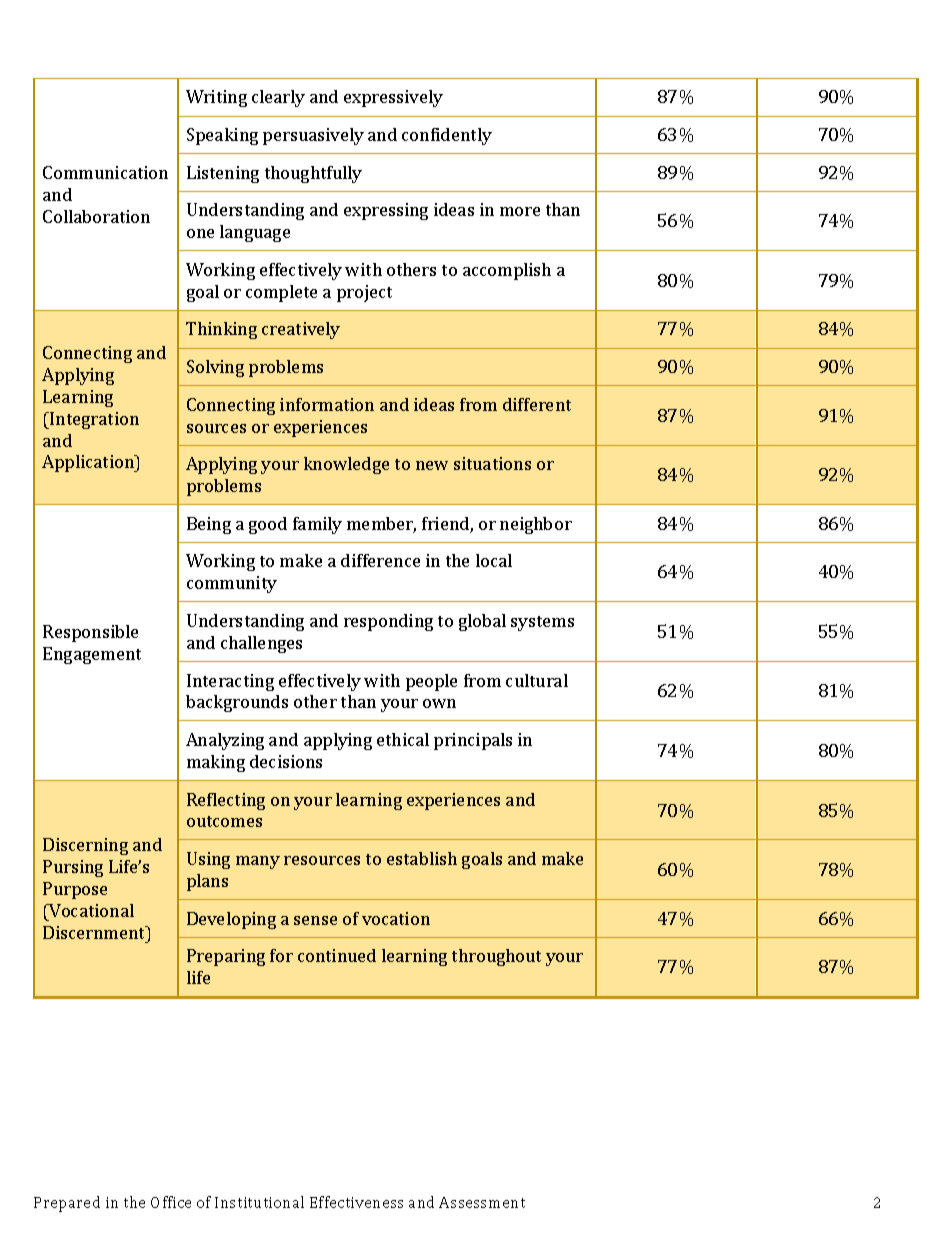 This document has height=1233, width=952. Describe the element at coordinates (95, 932) in the document. I see `Discernment` at that location.
